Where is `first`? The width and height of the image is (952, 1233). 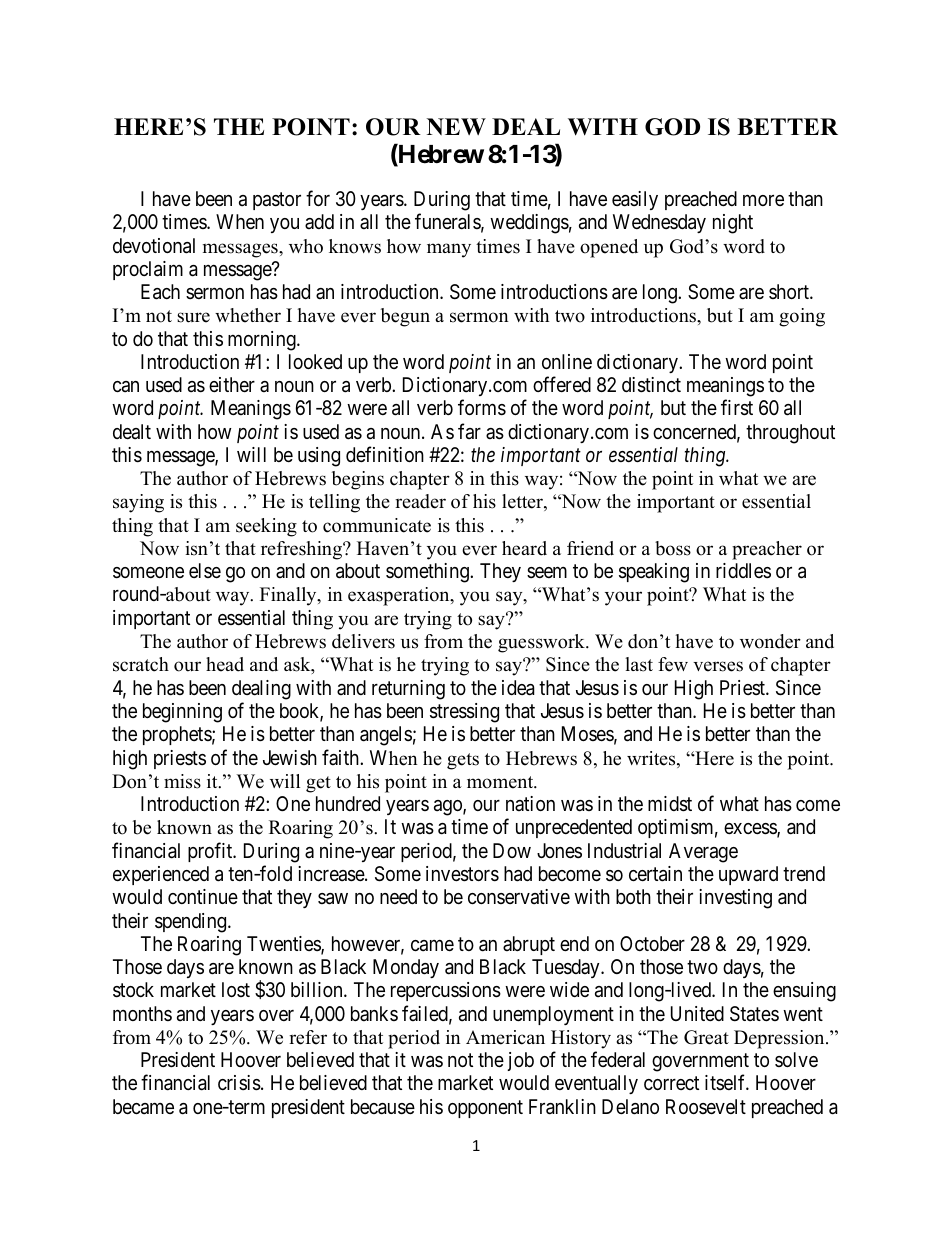
first is located at coordinates (737, 407).
